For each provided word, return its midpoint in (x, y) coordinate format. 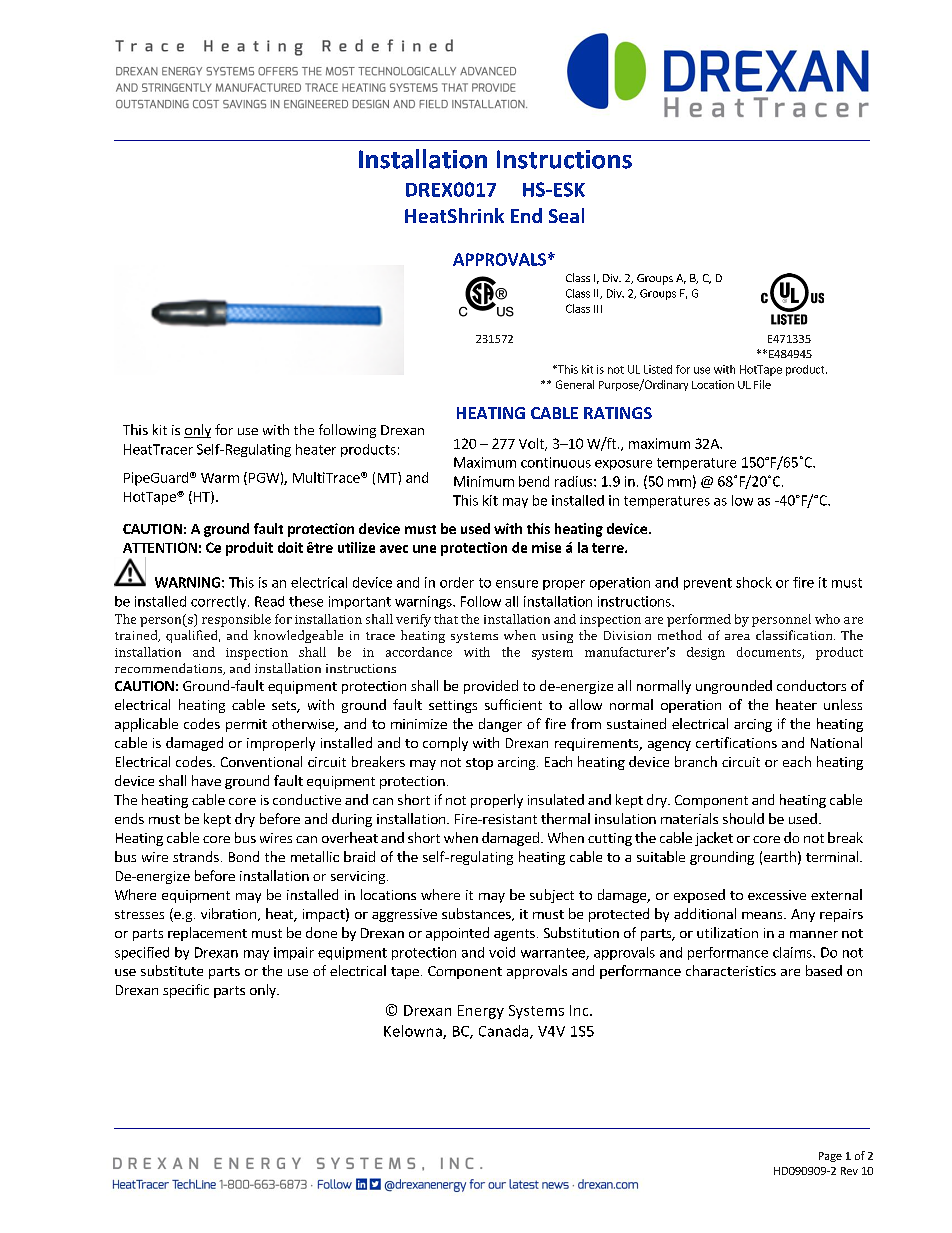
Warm (220, 478)
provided (491, 687)
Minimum (484, 481)
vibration (230, 914)
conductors (811, 685)
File (762, 384)
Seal (566, 215)
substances (477, 914)
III (598, 309)
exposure (623, 465)
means (763, 915)
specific (186, 991)
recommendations (170, 669)
